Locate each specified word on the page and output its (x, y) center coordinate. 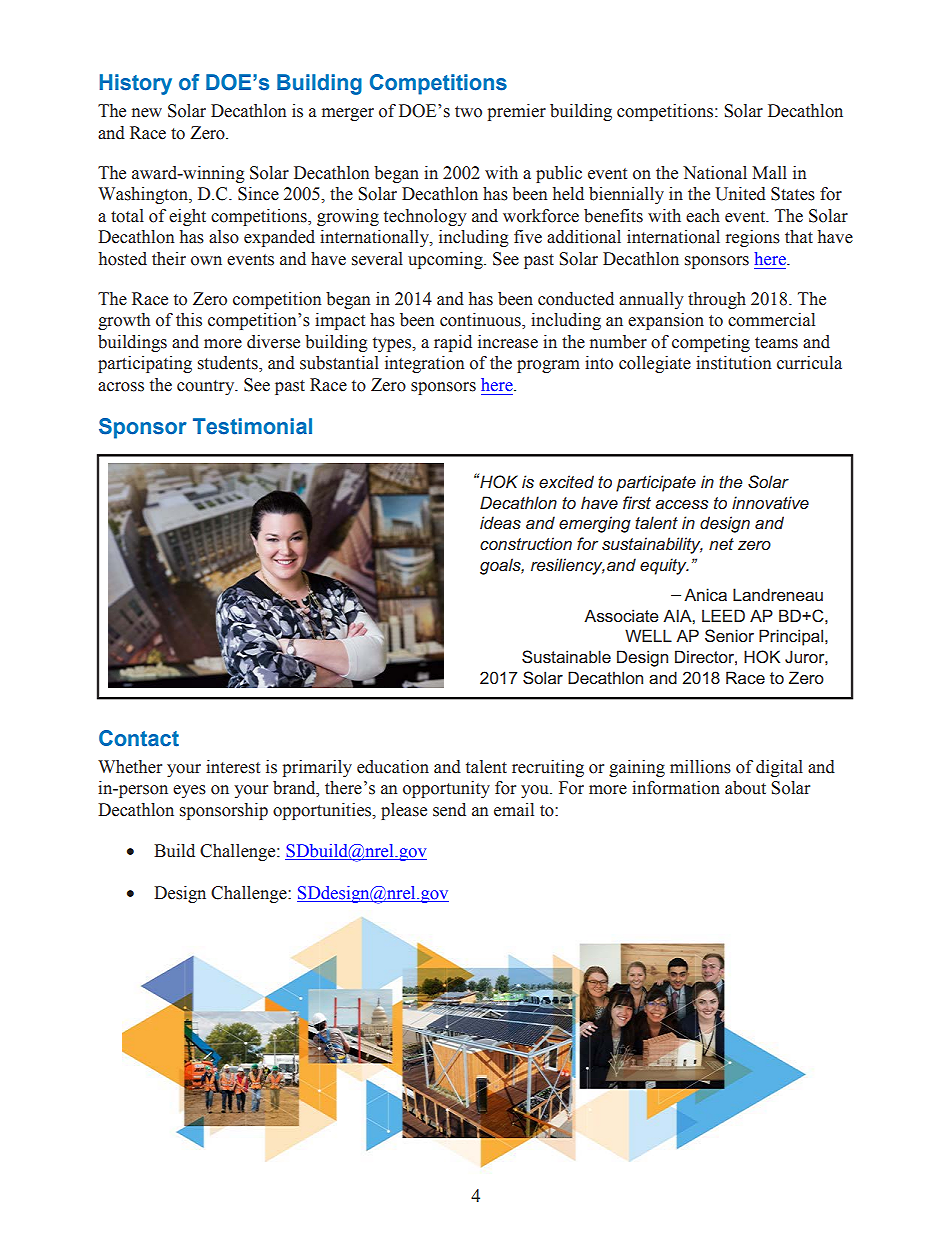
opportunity (446, 789)
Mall (769, 173)
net (721, 544)
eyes (189, 791)
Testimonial (252, 426)
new (147, 113)
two (468, 112)
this (189, 320)
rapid (453, 343)
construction (526, 543)
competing (711, 343)
